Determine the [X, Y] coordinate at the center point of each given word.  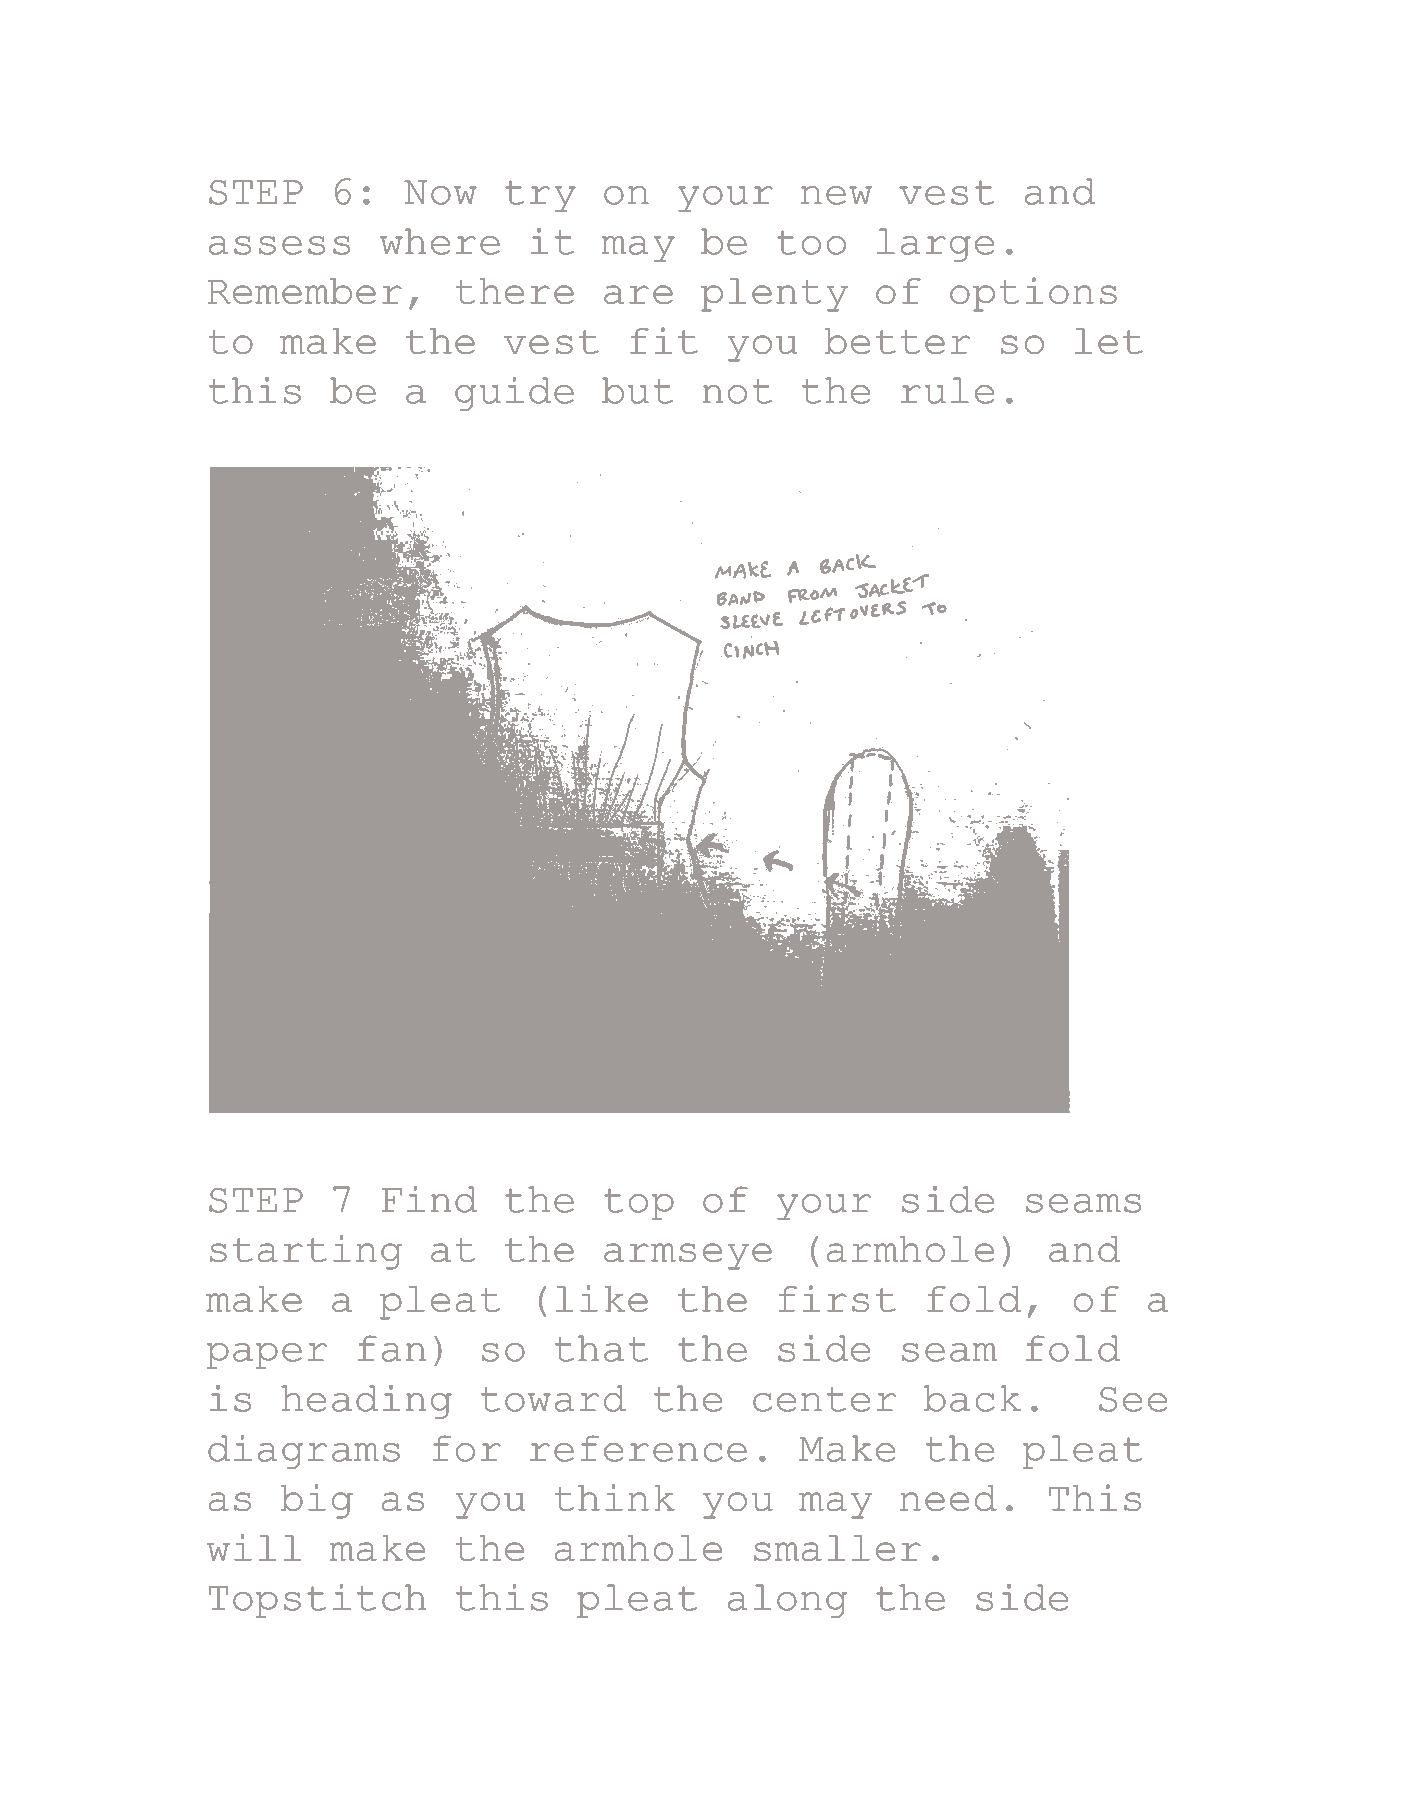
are [638, 294]
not [737, 391]
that [601, 1348]
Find [429, 1199]
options [1033, 294]
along [787, 1601]
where [440, 241]
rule [947, 390]
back [972, 1398]
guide [514, 394]
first [837, 1298]
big [317, 1501]
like [602, 1298]
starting [306, 1252]
